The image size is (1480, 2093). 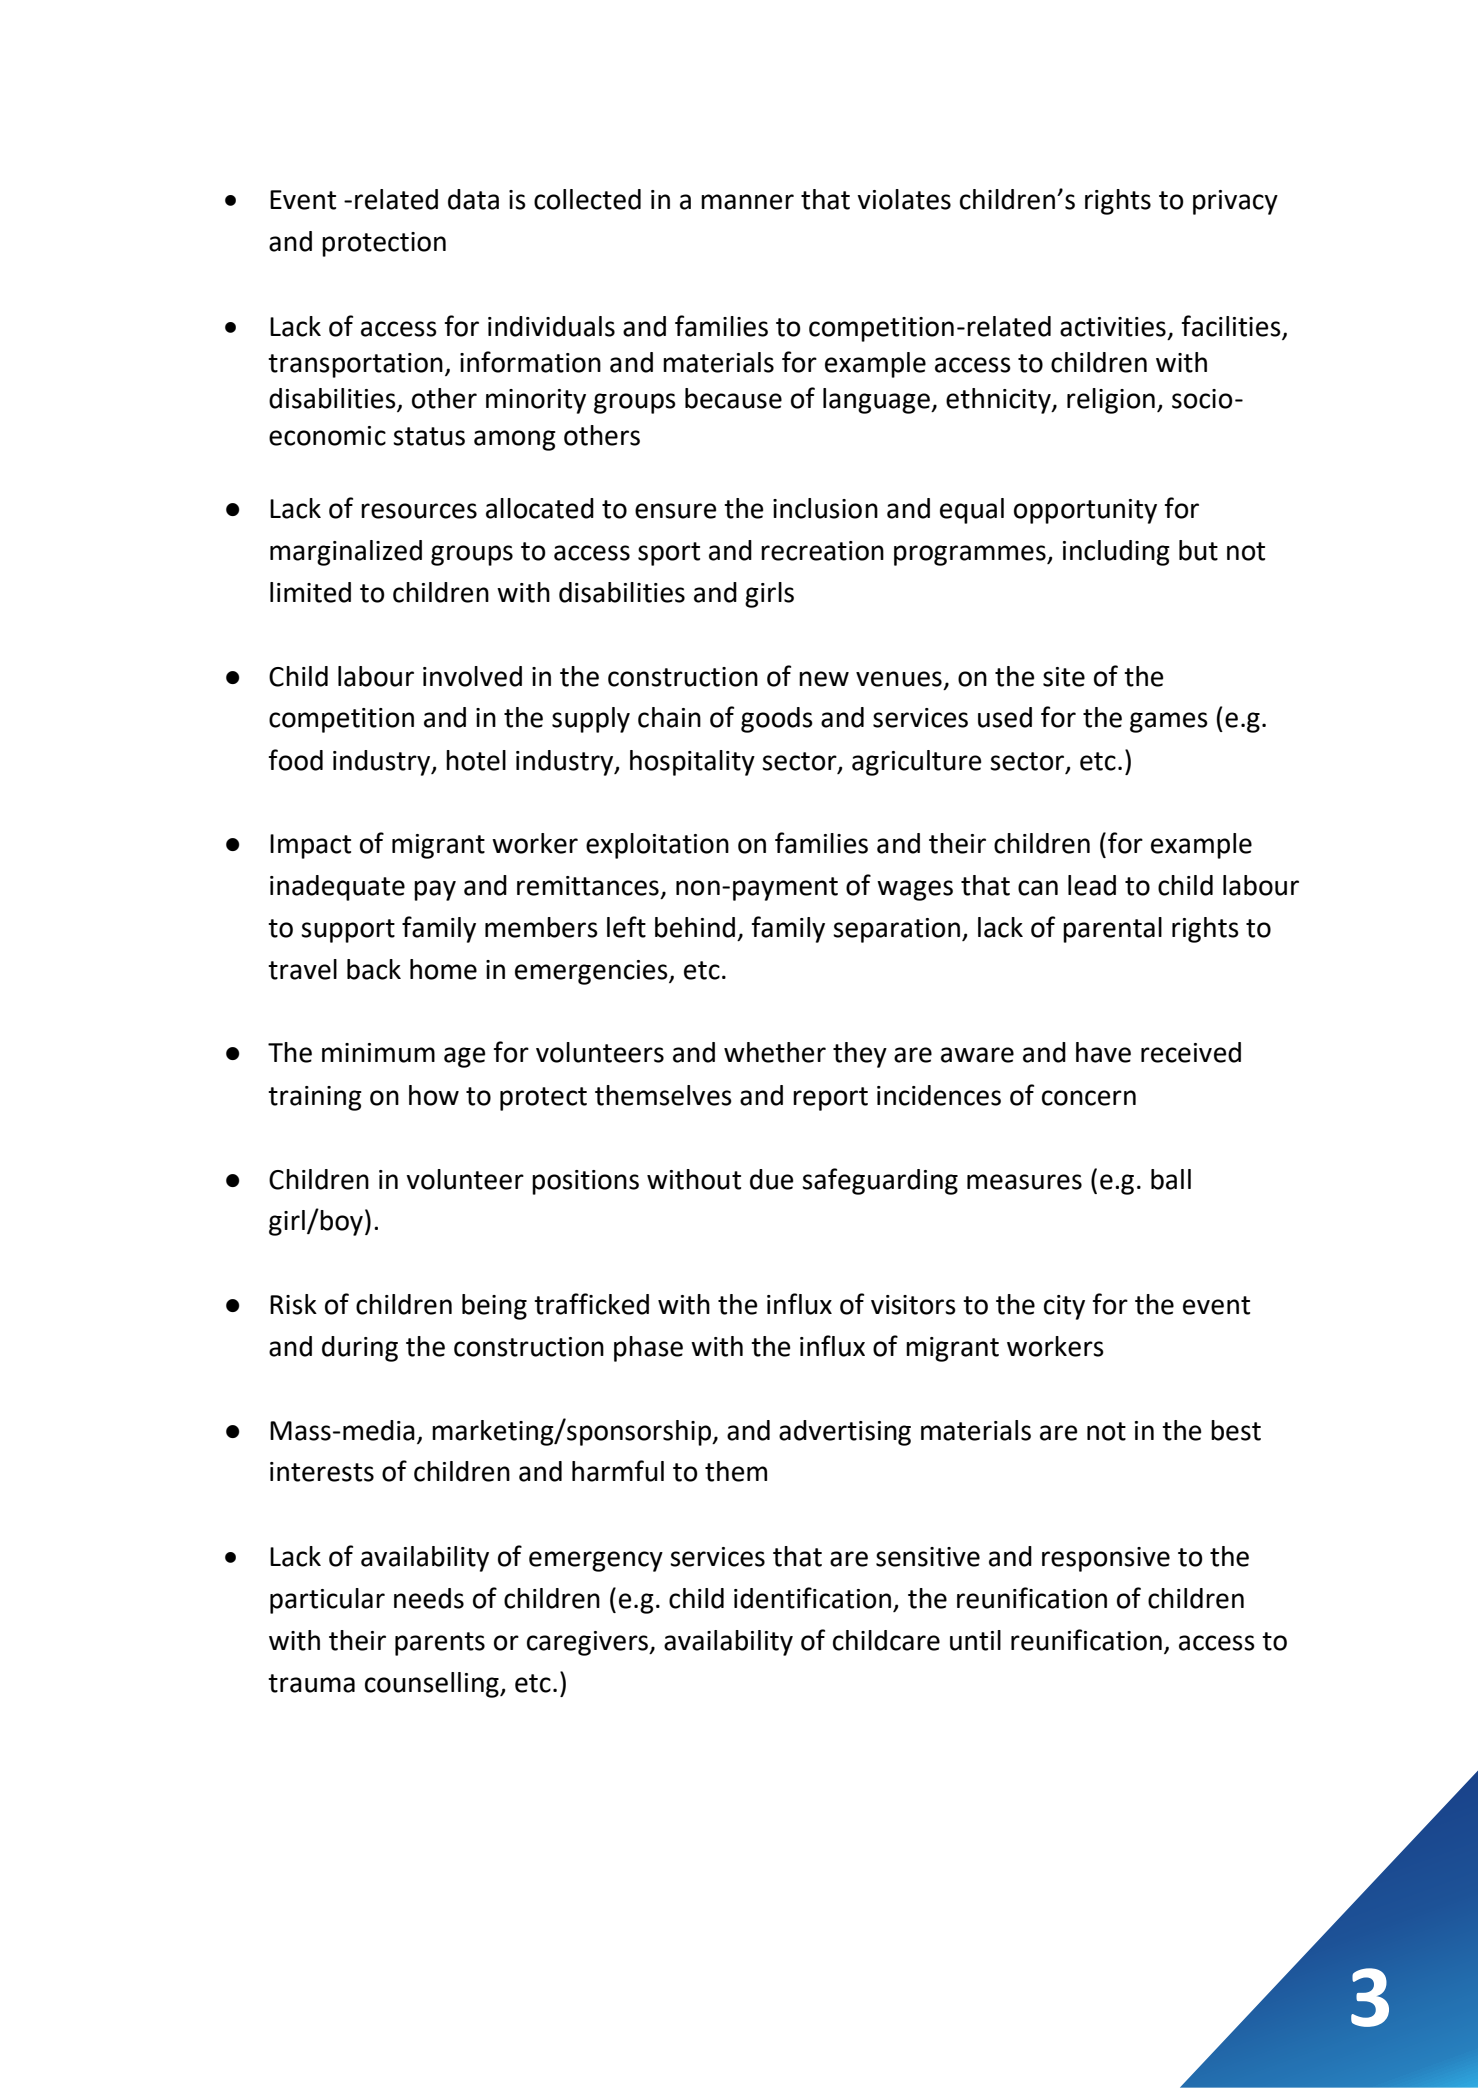 I want to click on activities, so click(x=1113, y=327).
